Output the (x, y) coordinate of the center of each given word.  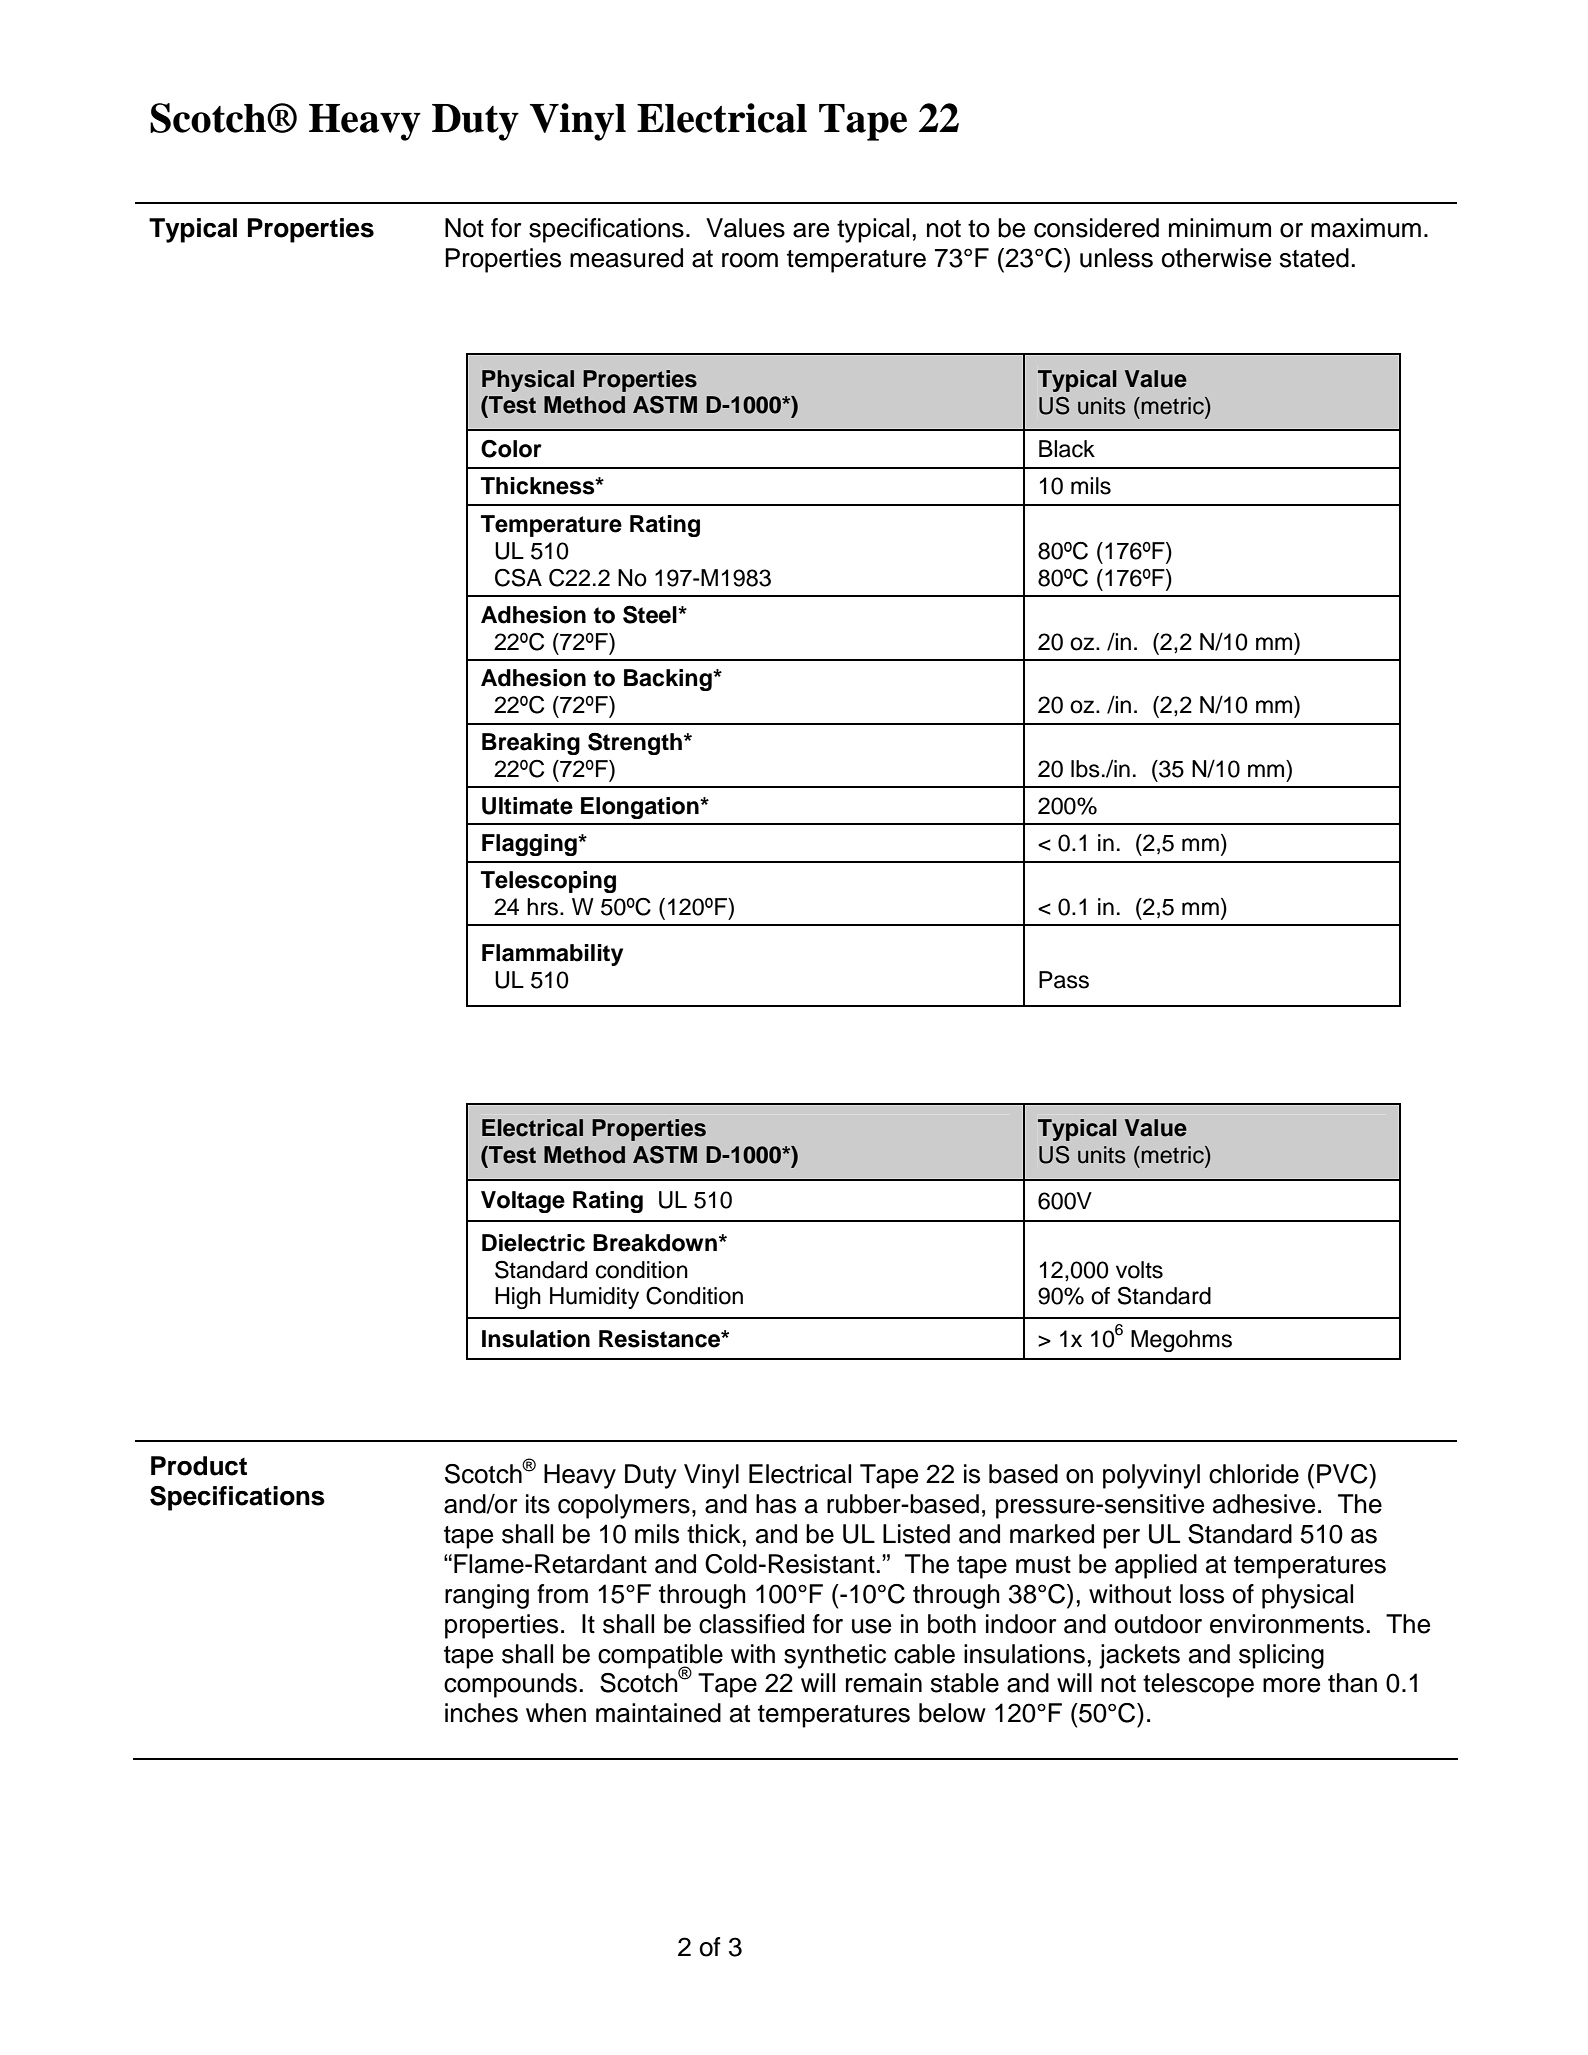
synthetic (835, 1656)
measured (626, 258)
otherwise (1216, 258)
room (750, 260)
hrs (542, 907)
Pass (1064, 980)
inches (481, 1713)
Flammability (552, 955)
